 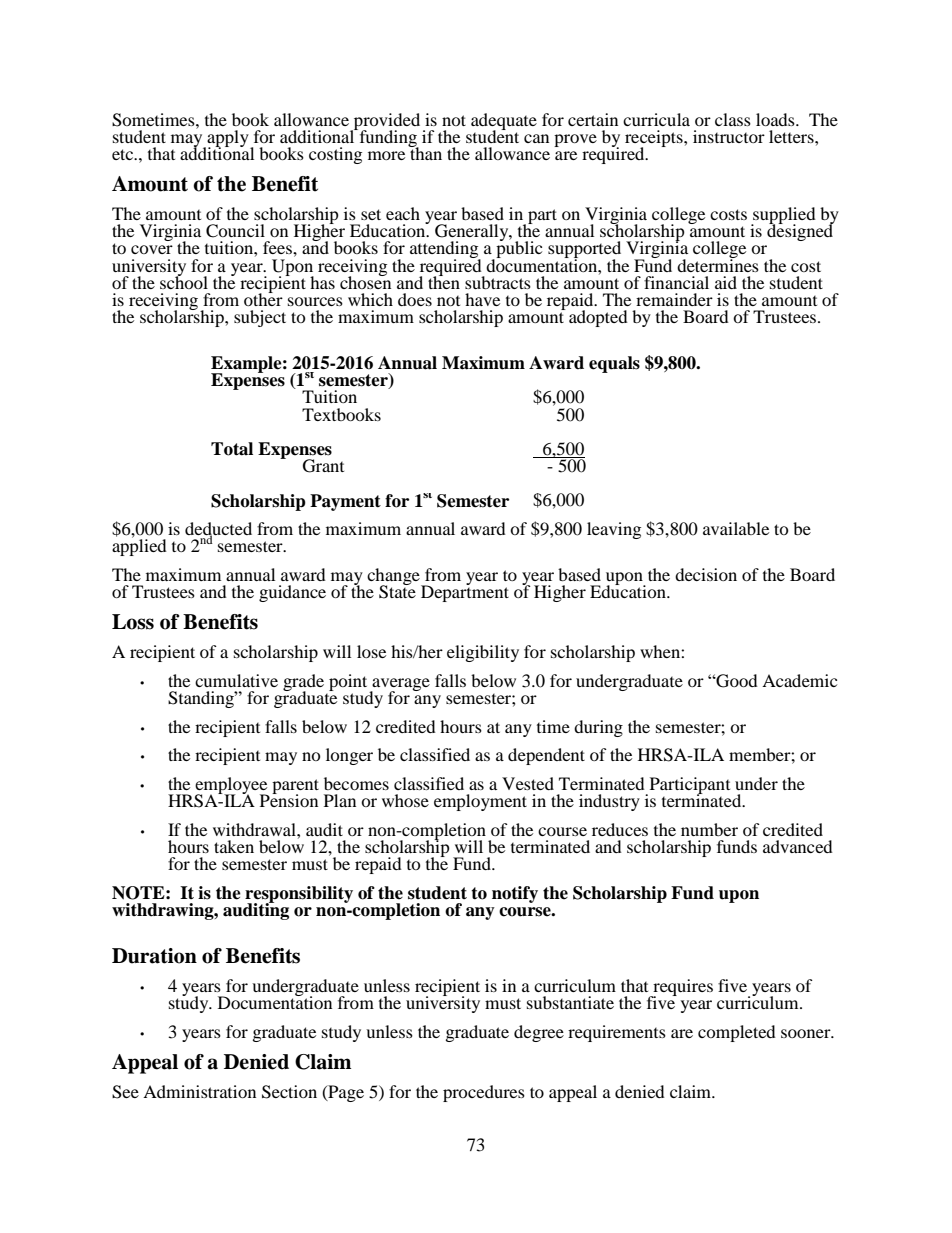 I want to click on subject, so click(x=260, y=318).
